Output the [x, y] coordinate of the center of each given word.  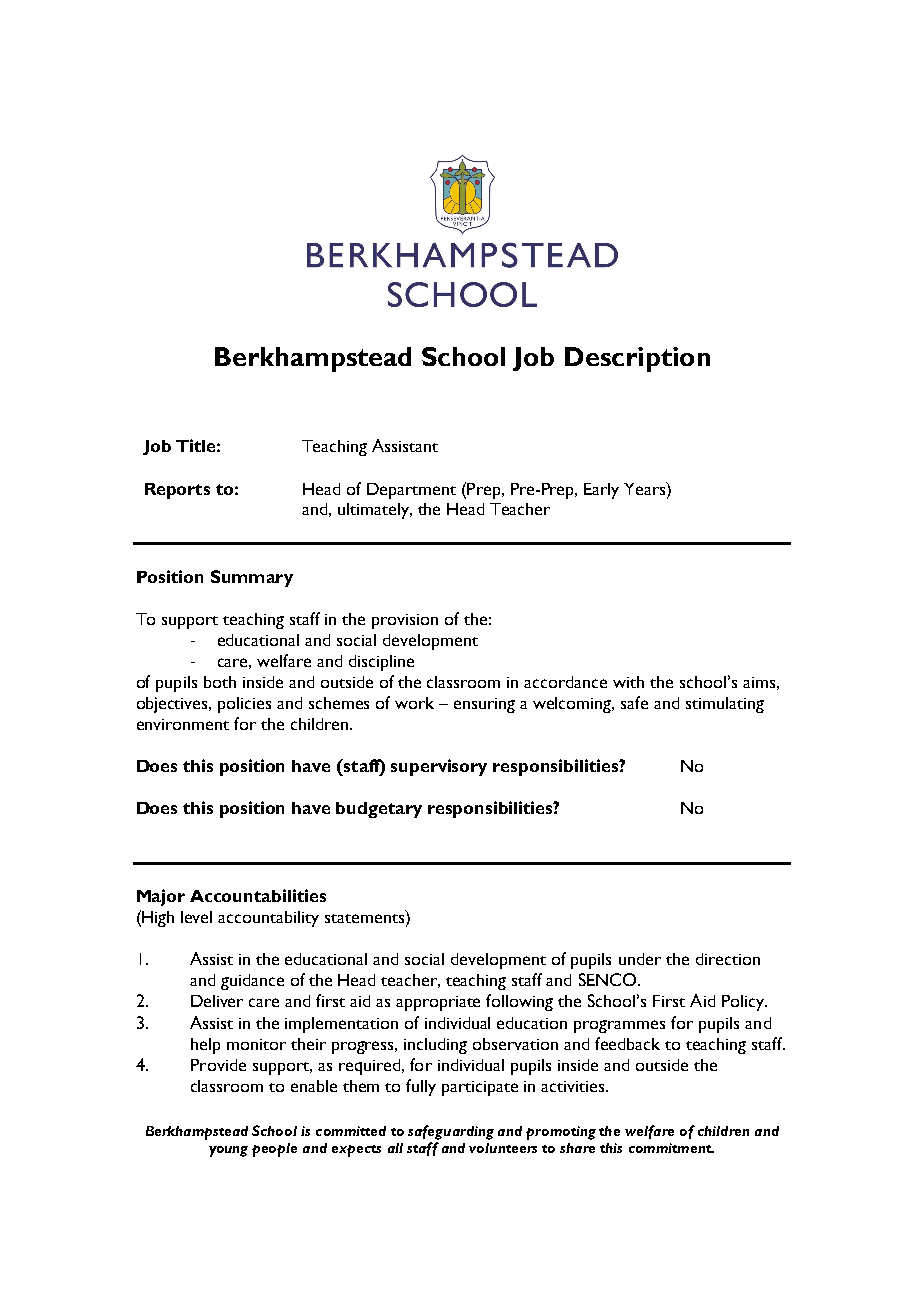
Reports [177, 491]
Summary [252, 578]
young [228, 1151]
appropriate [438, 1003]
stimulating [725, 705]
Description [637, 359]
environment [183, 724]
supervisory [439, 767]
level [196, 917]
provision [405, 621]
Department [411, 491]
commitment [671, 1148]
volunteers [503, 1148]
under [640, 959]
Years [646, 488]
